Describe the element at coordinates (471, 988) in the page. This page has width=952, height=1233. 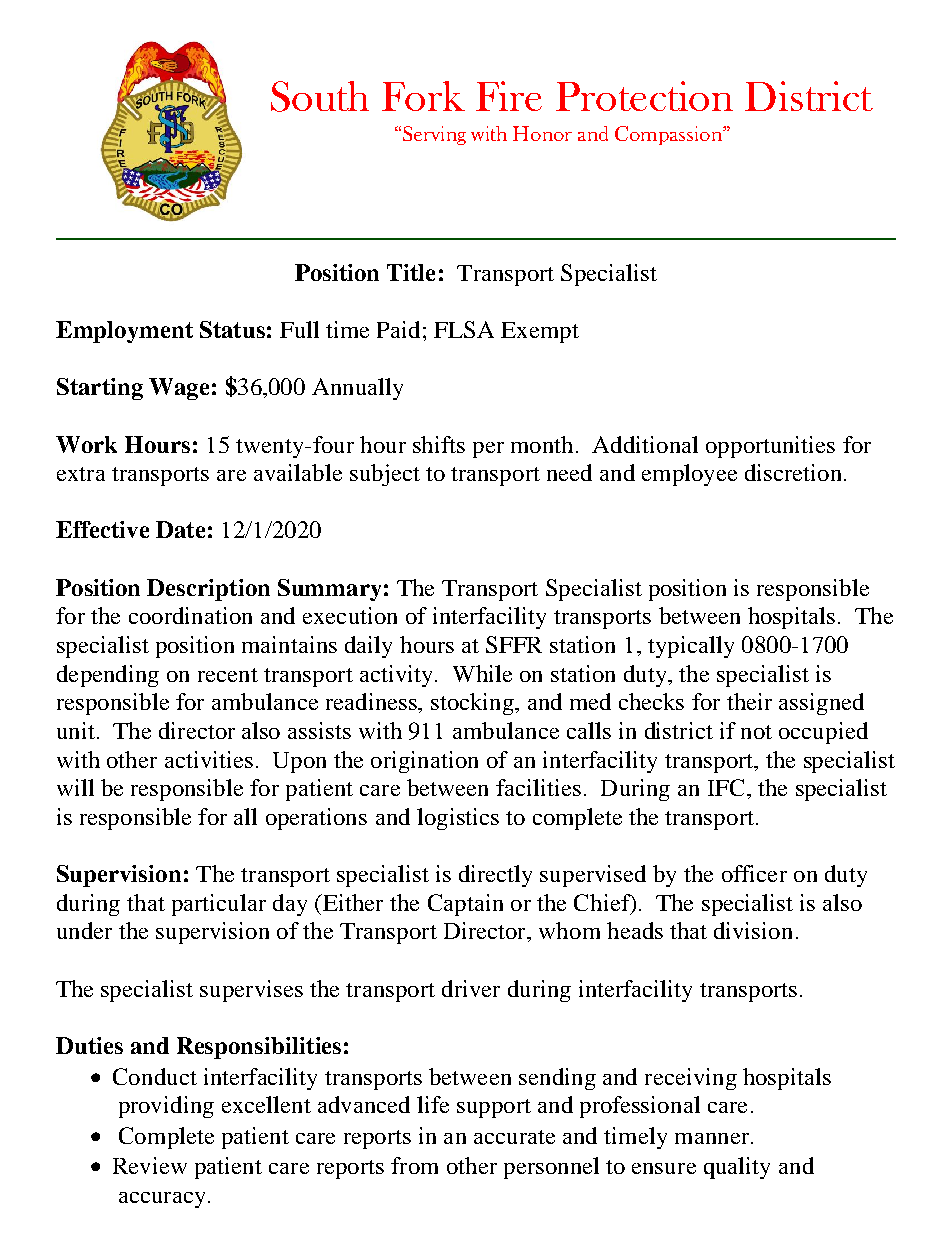
I see `driver` at that location.
